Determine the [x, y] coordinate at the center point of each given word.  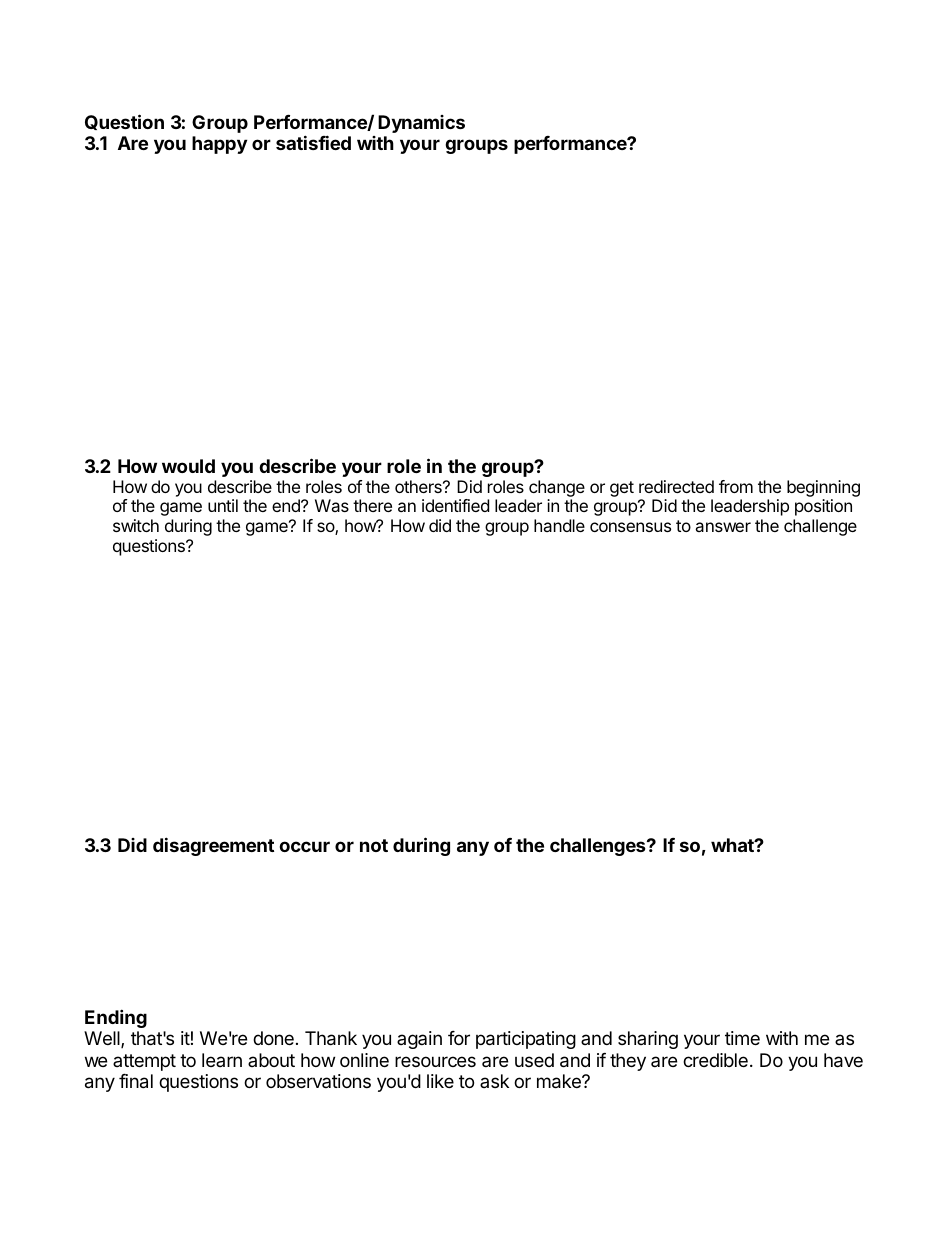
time [742, 1038]
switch [136, 525]
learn [222, 1060]
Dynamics [421, 124]
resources [435, 1061]
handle [559, 525]
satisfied [313, 142]
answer [723, 527]
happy [219, 145]
